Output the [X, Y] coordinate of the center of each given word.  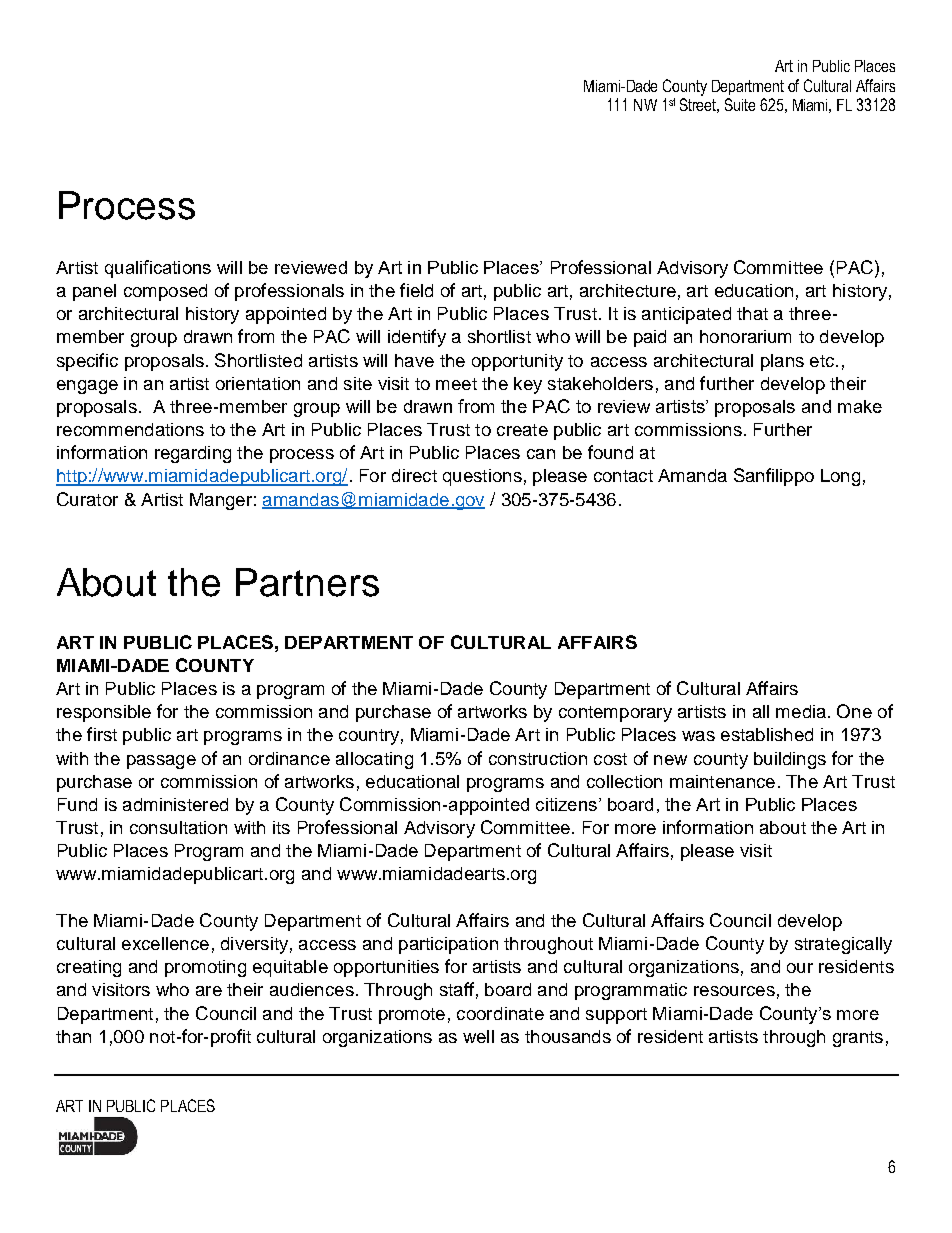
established [767, 734]
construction [538, 758]
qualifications [158, 269]
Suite [740, 104]
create [522, 430]
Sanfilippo [774, 477]
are [209, 991]
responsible [104, 713]
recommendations [130, 429]
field [416, 290]
